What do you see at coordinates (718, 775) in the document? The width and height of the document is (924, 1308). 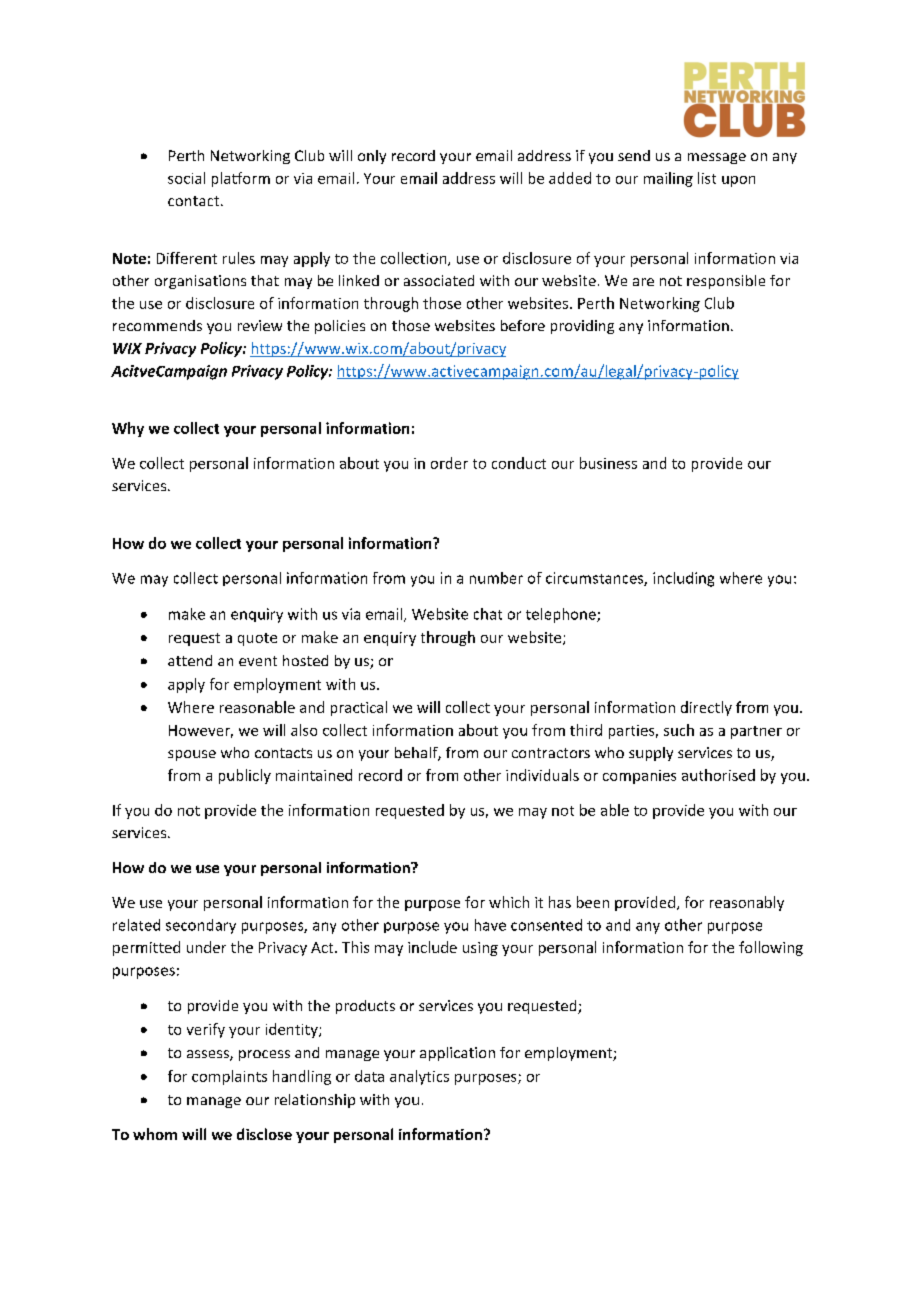 I see `authorised` at bounding box center [718, 775].
